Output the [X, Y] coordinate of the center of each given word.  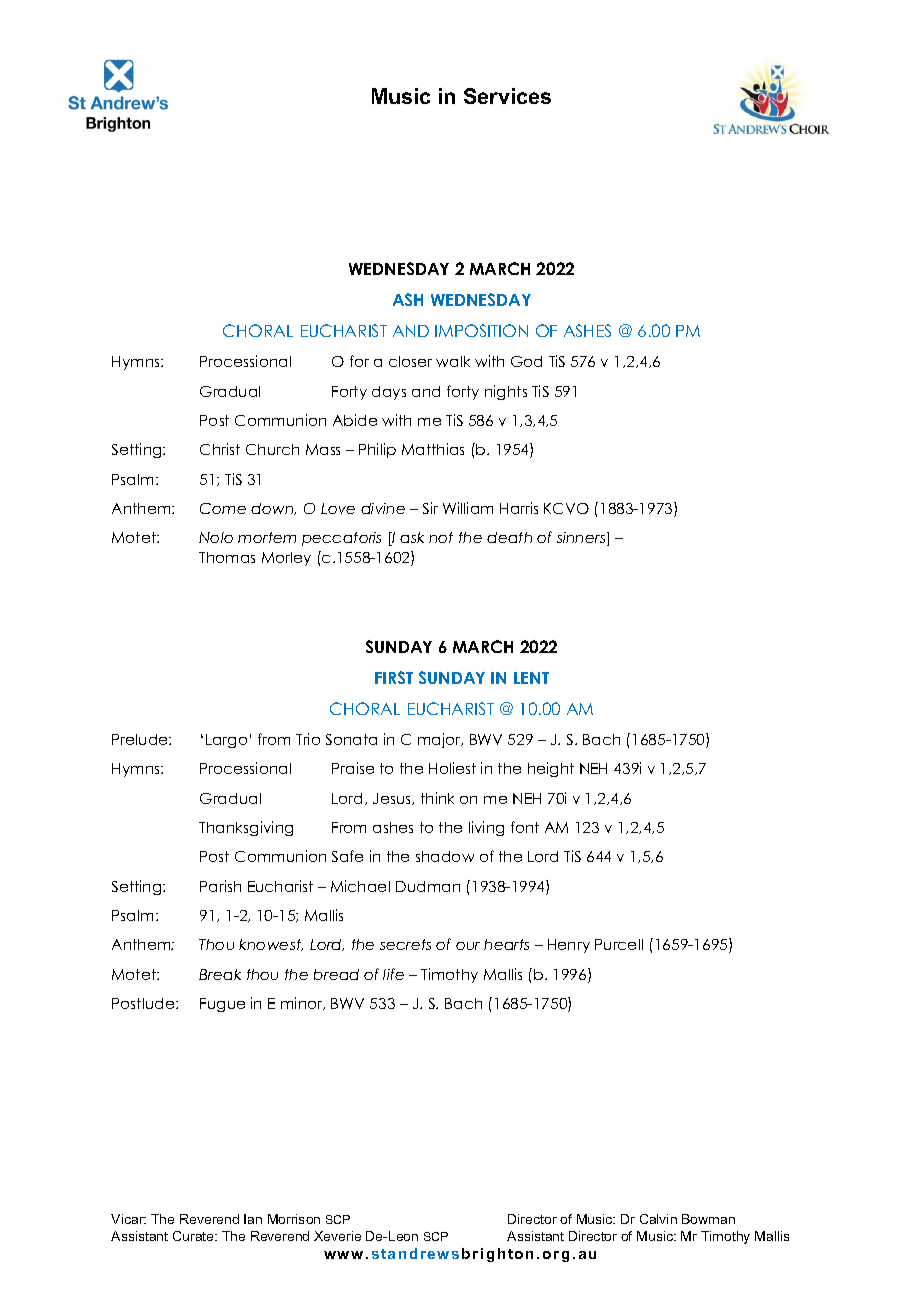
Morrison [294, 1219]
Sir [430, 508]
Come [223, 508]
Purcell [619, 944]
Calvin [658, 1219]
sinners [582, 539]
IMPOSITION [481, 330]
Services [507, 96]
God [526, 361]
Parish [220, 886]
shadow [445, 856]
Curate [194, 1236]
